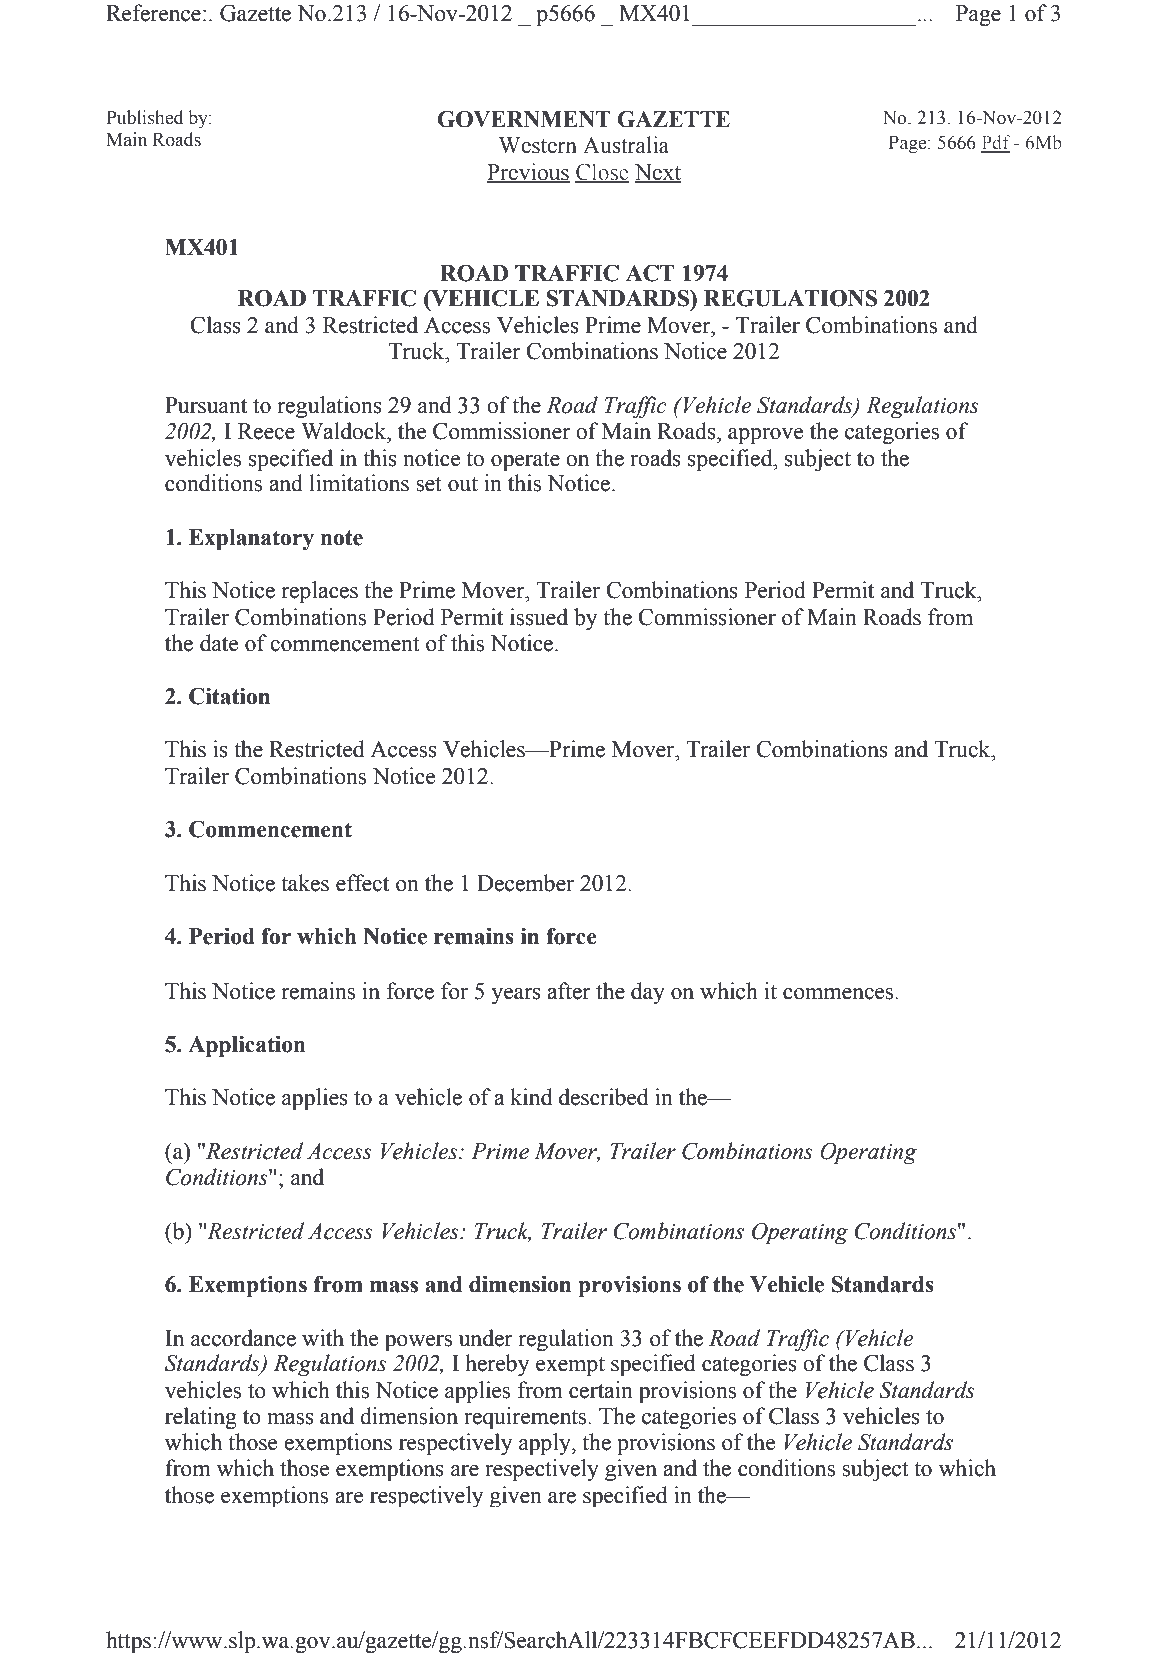 The width and height of the screenshot is (1169, 1654). I want to click on approve, so click(765, 436).
